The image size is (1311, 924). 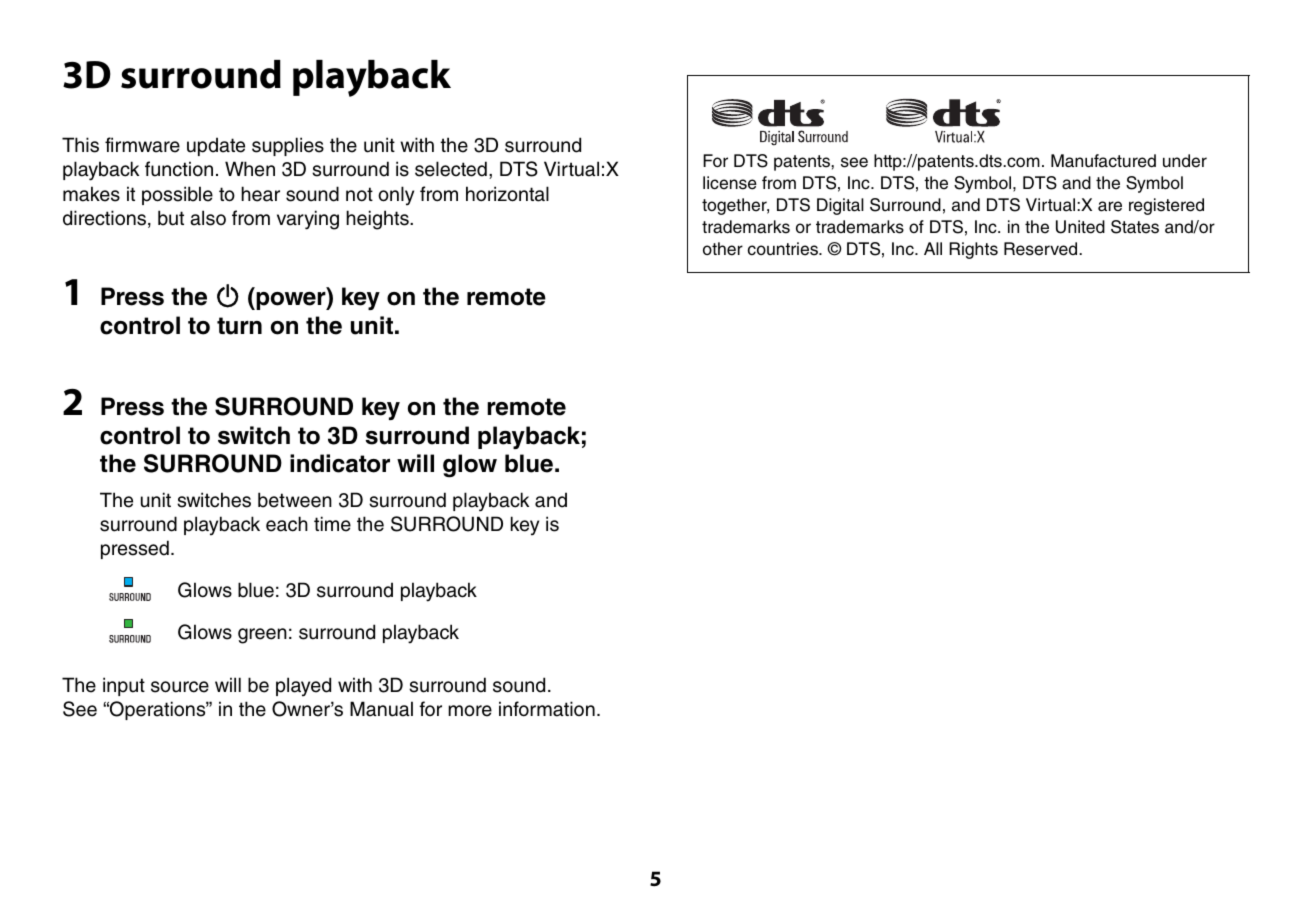 I want to click on time, so click(x=332, y=524).
